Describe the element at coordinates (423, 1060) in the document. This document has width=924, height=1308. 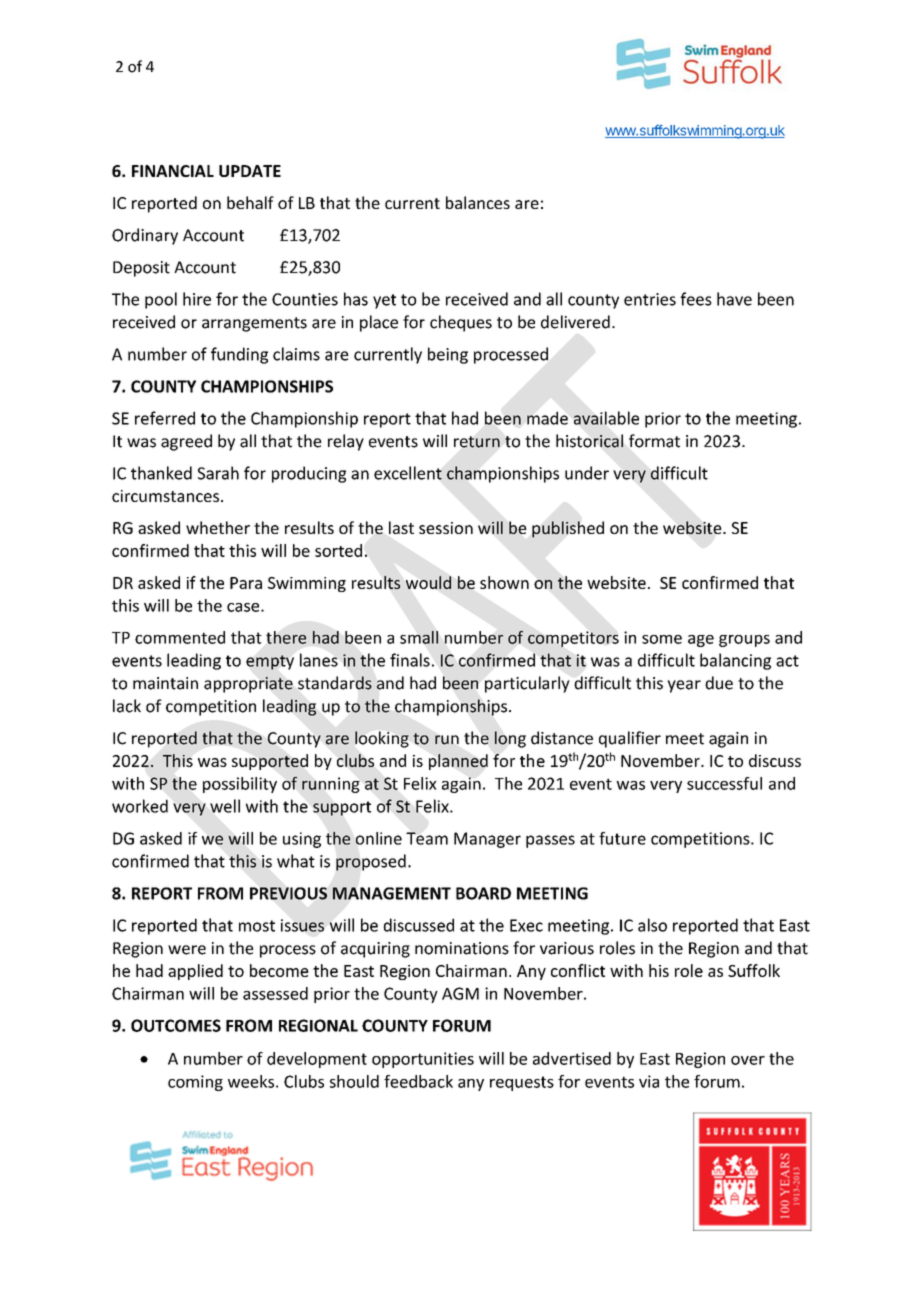
I see `opportunities` at that location.
